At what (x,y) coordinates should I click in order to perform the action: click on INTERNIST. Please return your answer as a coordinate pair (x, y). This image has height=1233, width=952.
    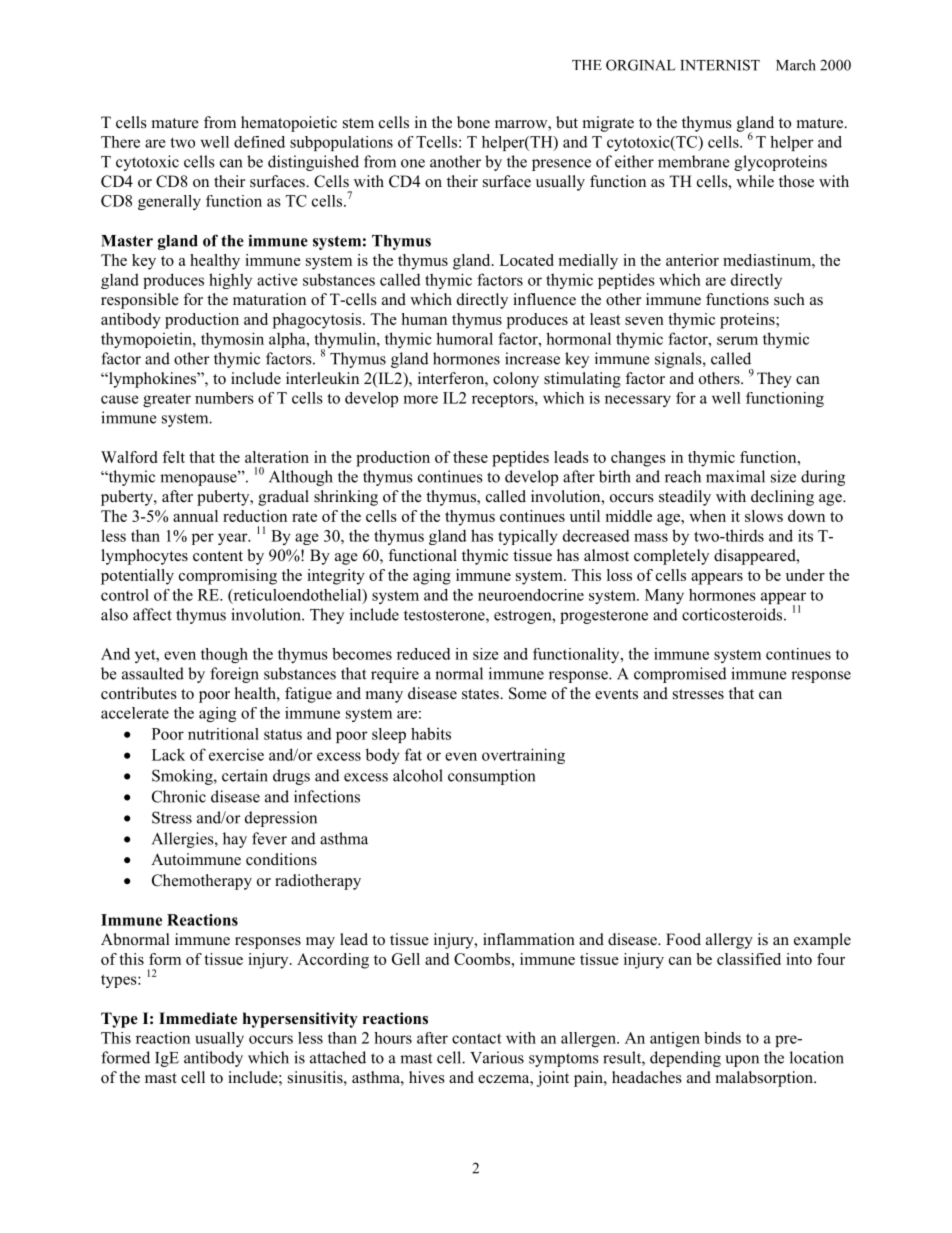
    Looking at the image, I should click on (720, 65).
